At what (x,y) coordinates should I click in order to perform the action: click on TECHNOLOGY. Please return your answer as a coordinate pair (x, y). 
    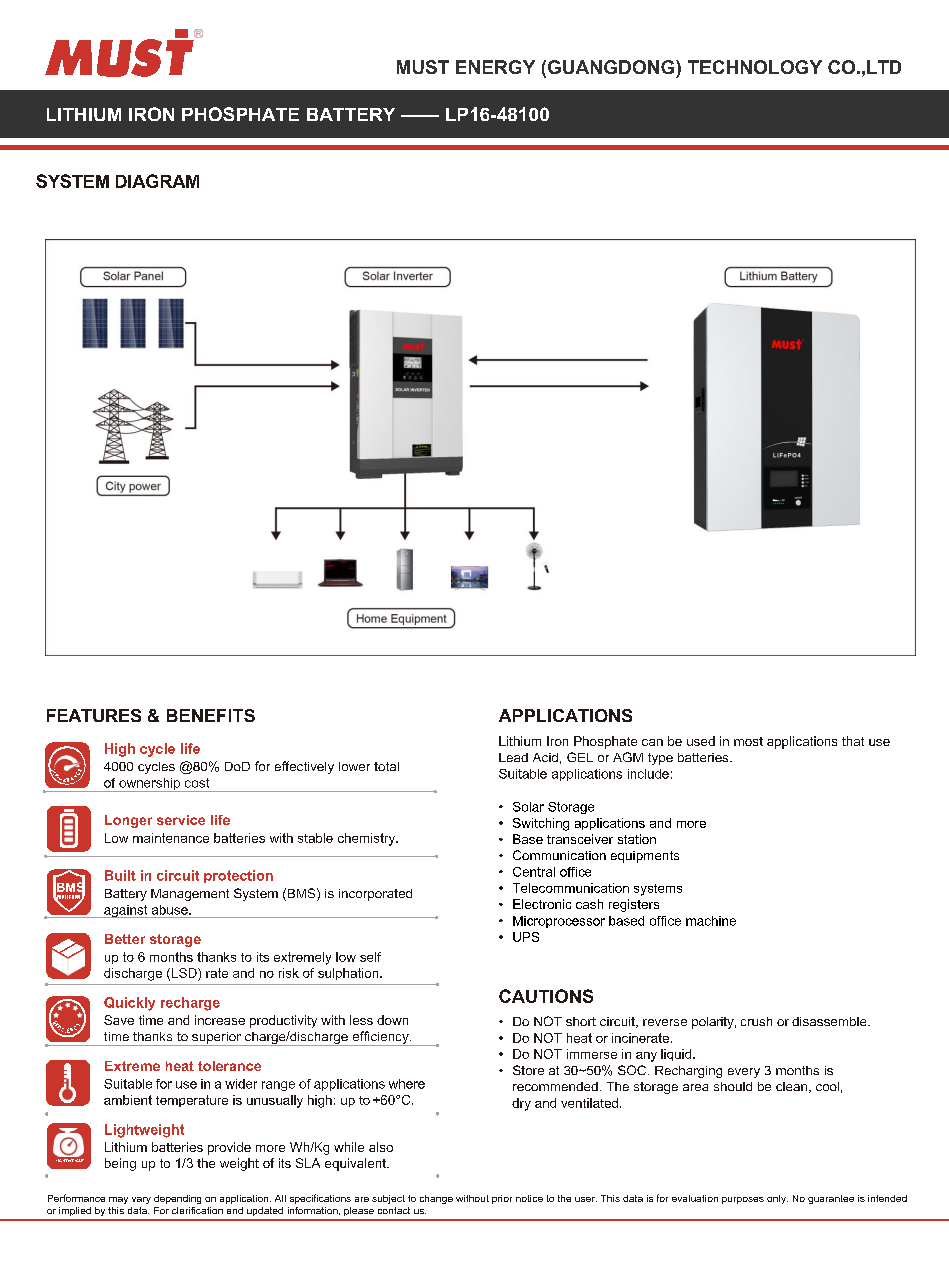
    Looking at the image, I should click on (755, 67).
